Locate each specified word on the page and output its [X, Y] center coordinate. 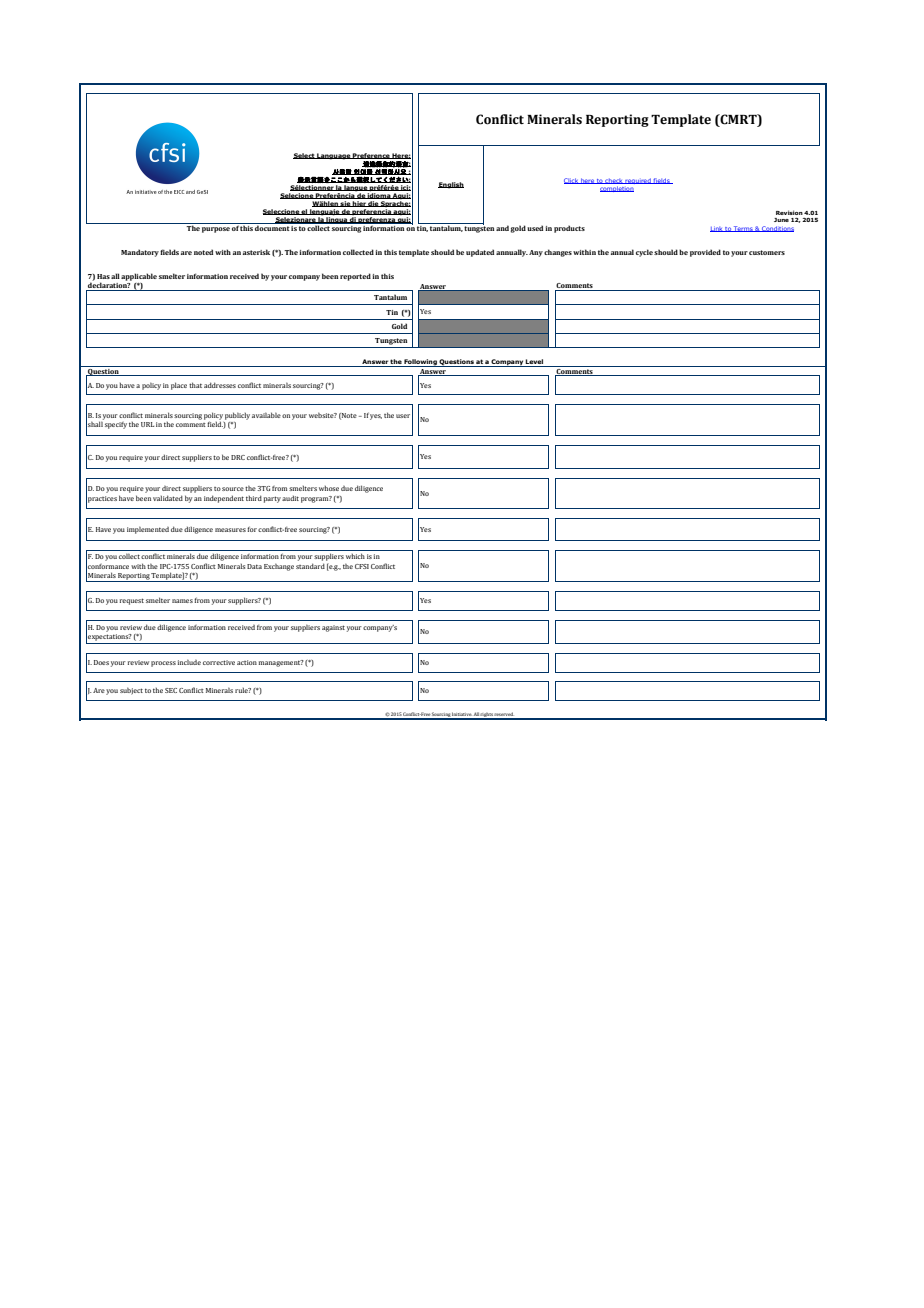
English [451, 185]
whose [329, 488]
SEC [171, 690]
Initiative [462, 715]
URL [147, 424]
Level [535, 363]
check [614, 181]
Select [304, 156]
